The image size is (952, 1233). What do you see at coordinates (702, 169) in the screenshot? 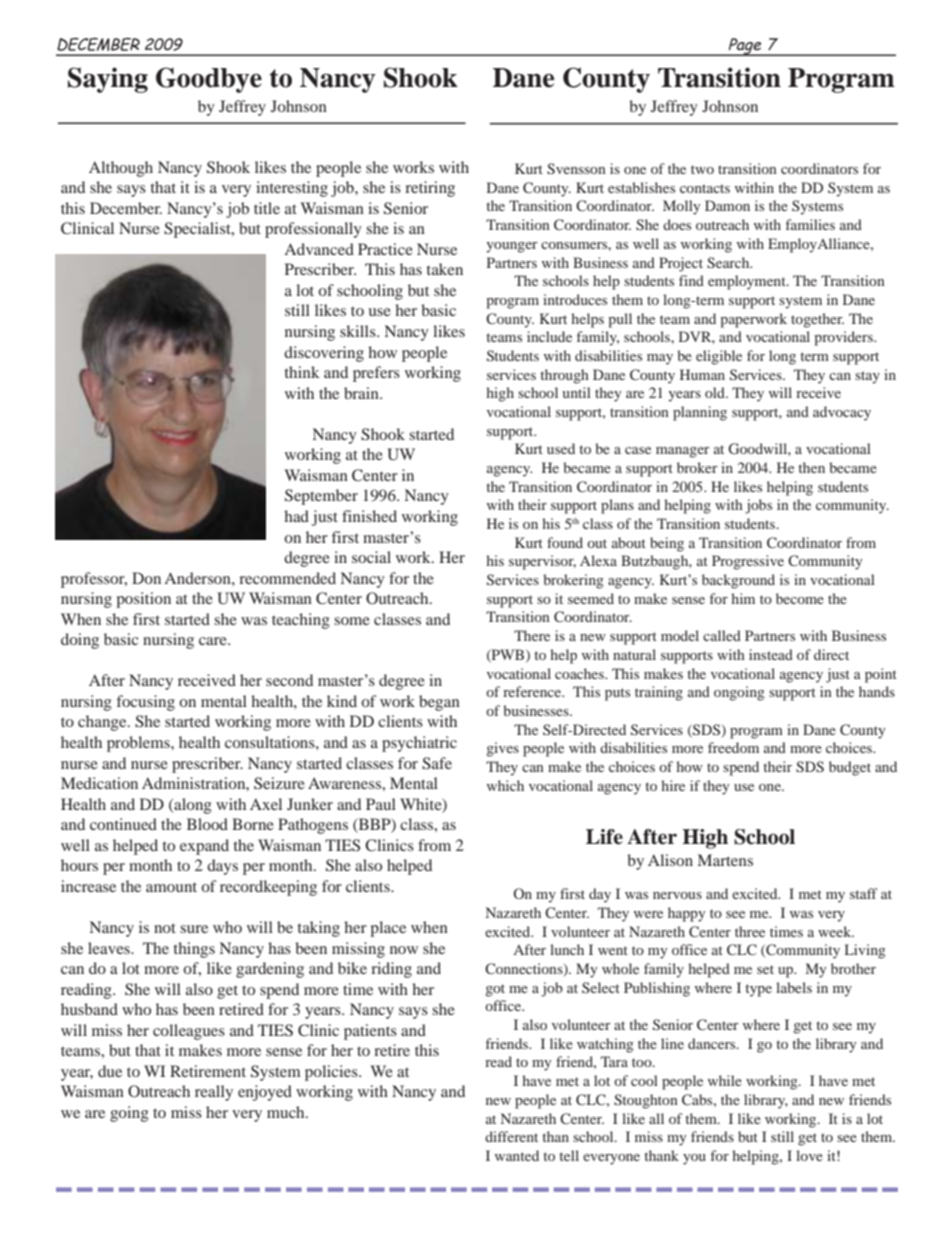
I see `two` at bounding box center [702, 169].
